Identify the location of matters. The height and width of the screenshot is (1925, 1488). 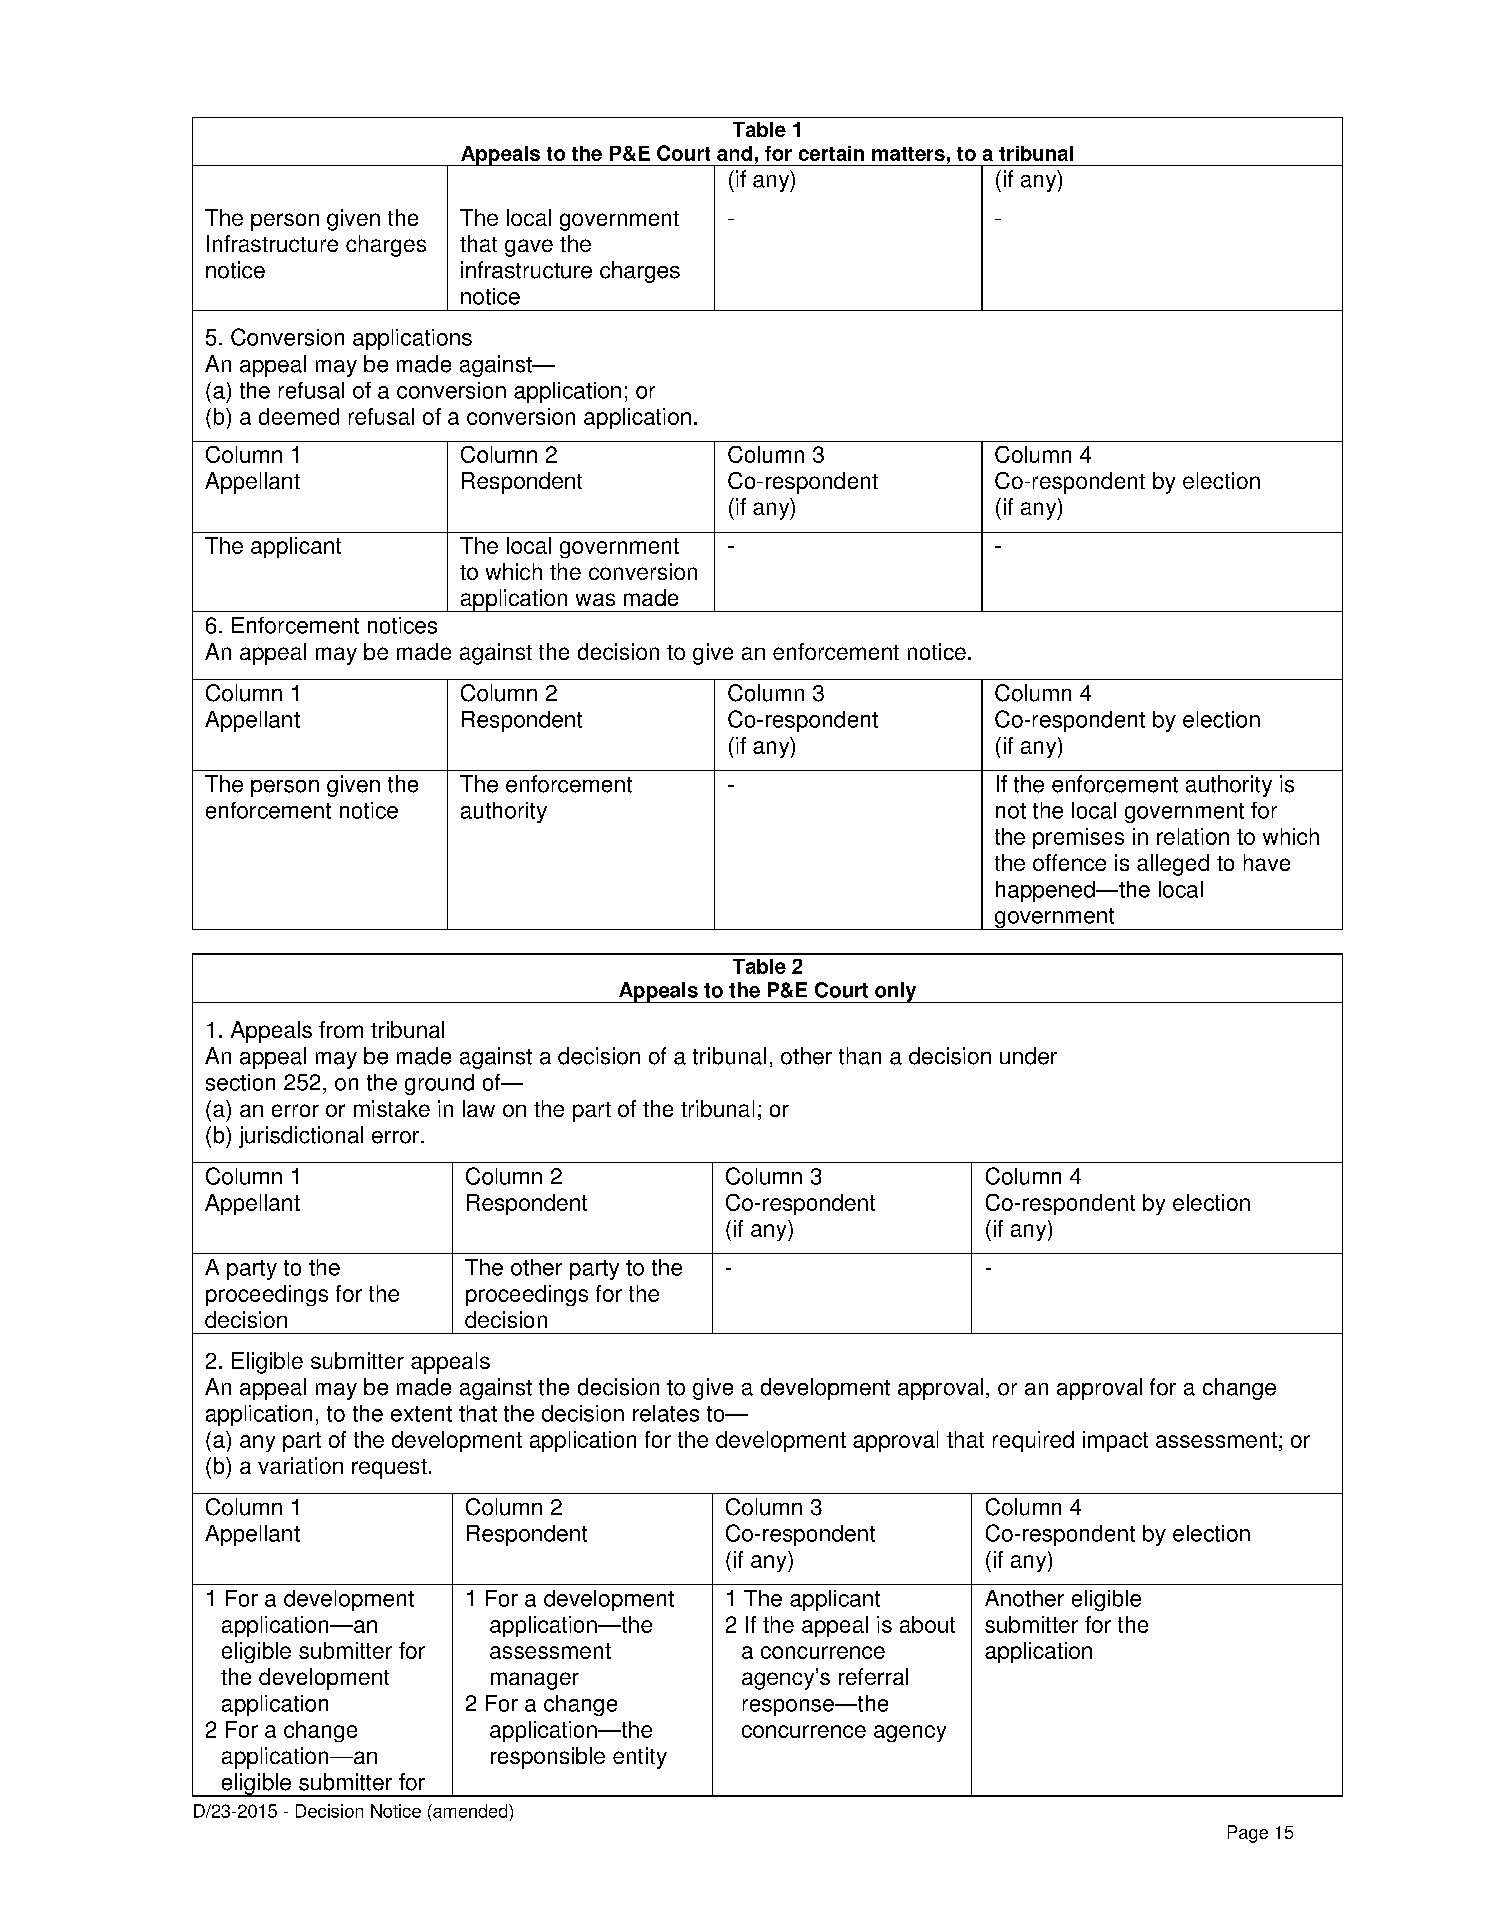
(908, 154).
